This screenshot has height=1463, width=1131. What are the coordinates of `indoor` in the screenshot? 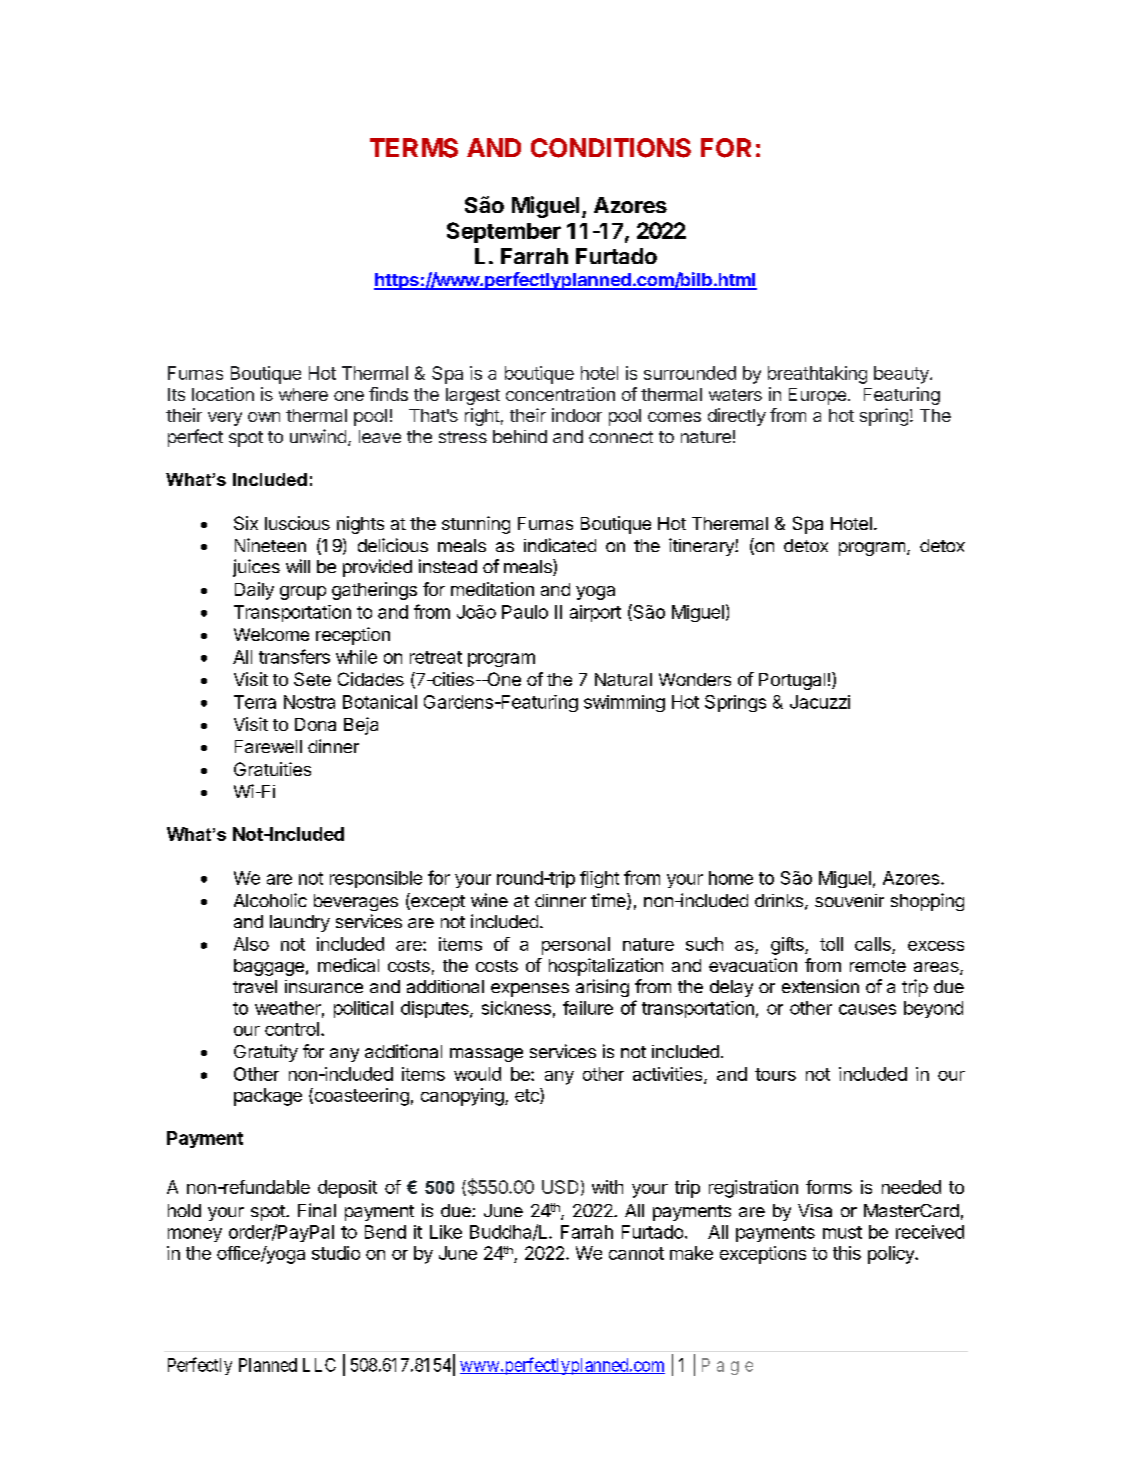 It's located at (577, 415).
